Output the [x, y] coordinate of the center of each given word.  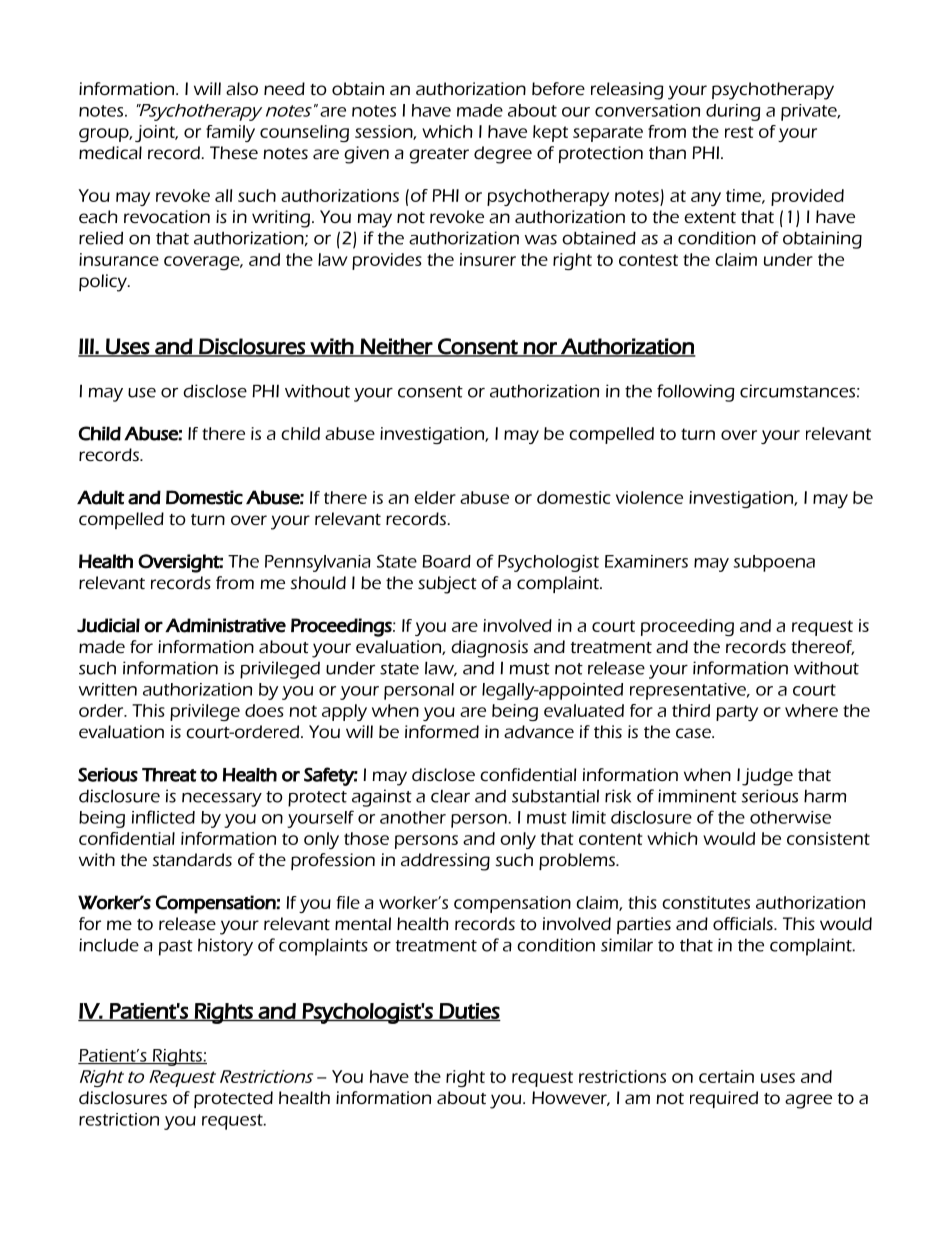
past [176, 948]
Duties [469, 1012]
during [733, 112]
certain [726, 1076]
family [230, 133]
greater [439, 156]
